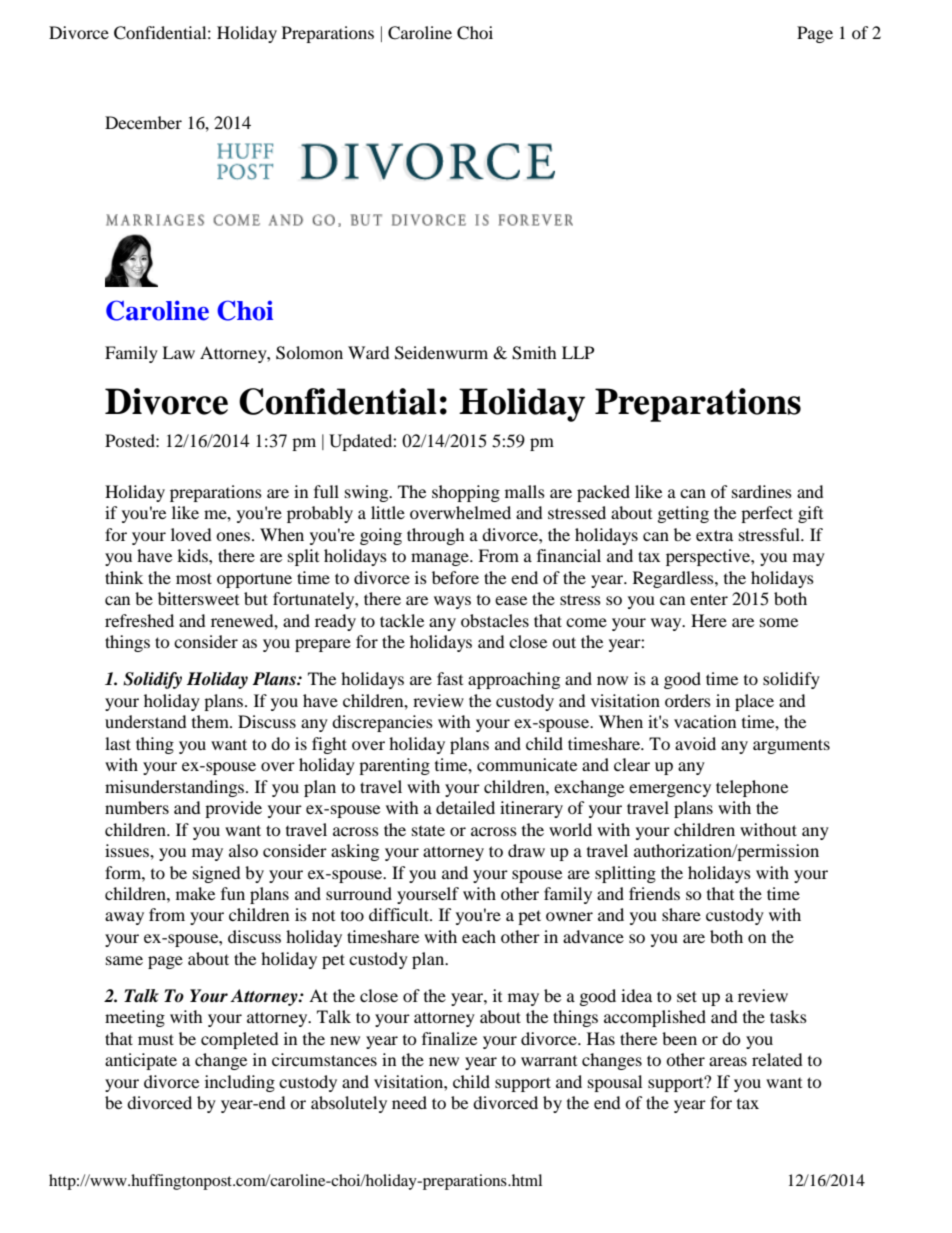  Describe the element at coordinates (654, 893) in the screenshot. I see `friends` at that location.
